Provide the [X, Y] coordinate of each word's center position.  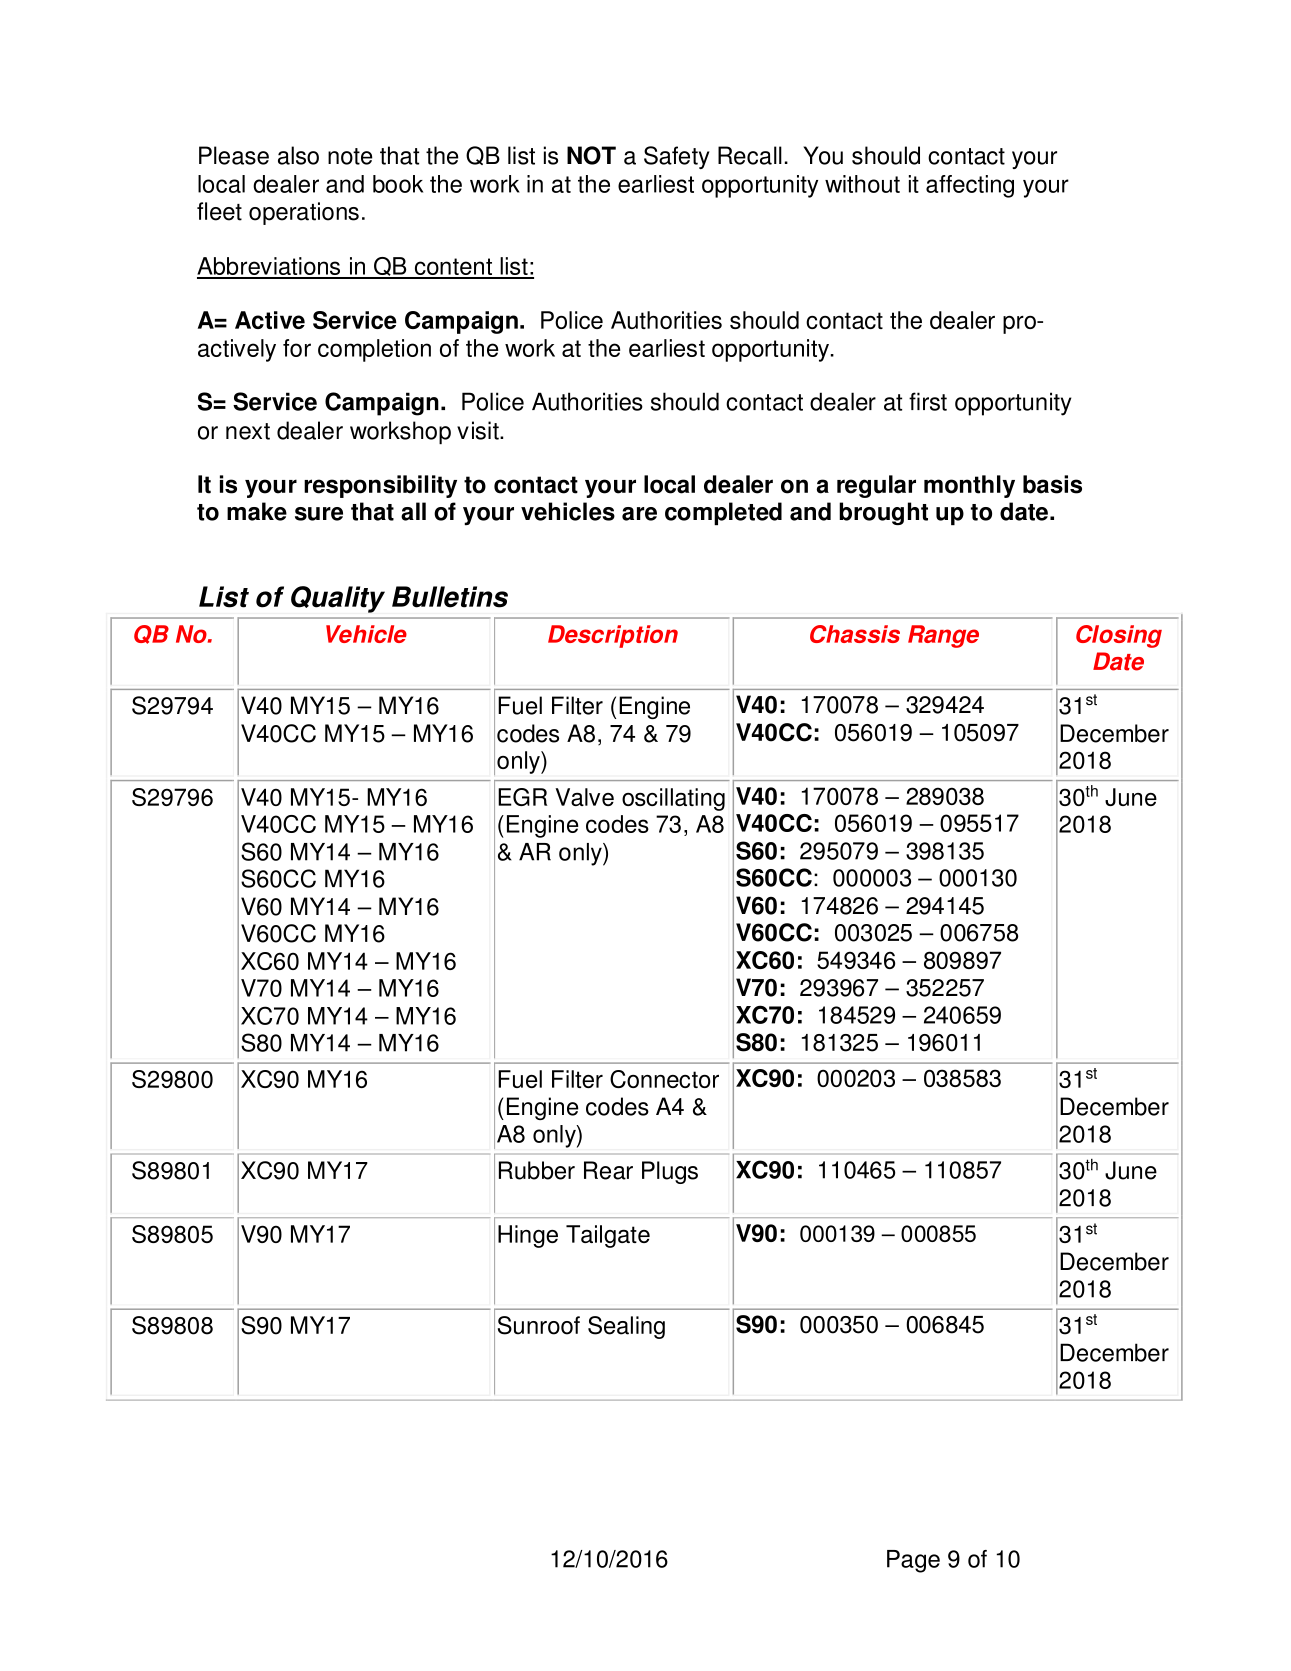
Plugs [670, 1172]
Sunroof [539, 1325]
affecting [970, 186]
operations [304, 213]
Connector [664, 1079]
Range [943, 636]
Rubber [537, 1170]
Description [613, 636]
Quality [338, 599]
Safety [677, 157]
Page [913, 1561]
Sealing [626, 1327]
